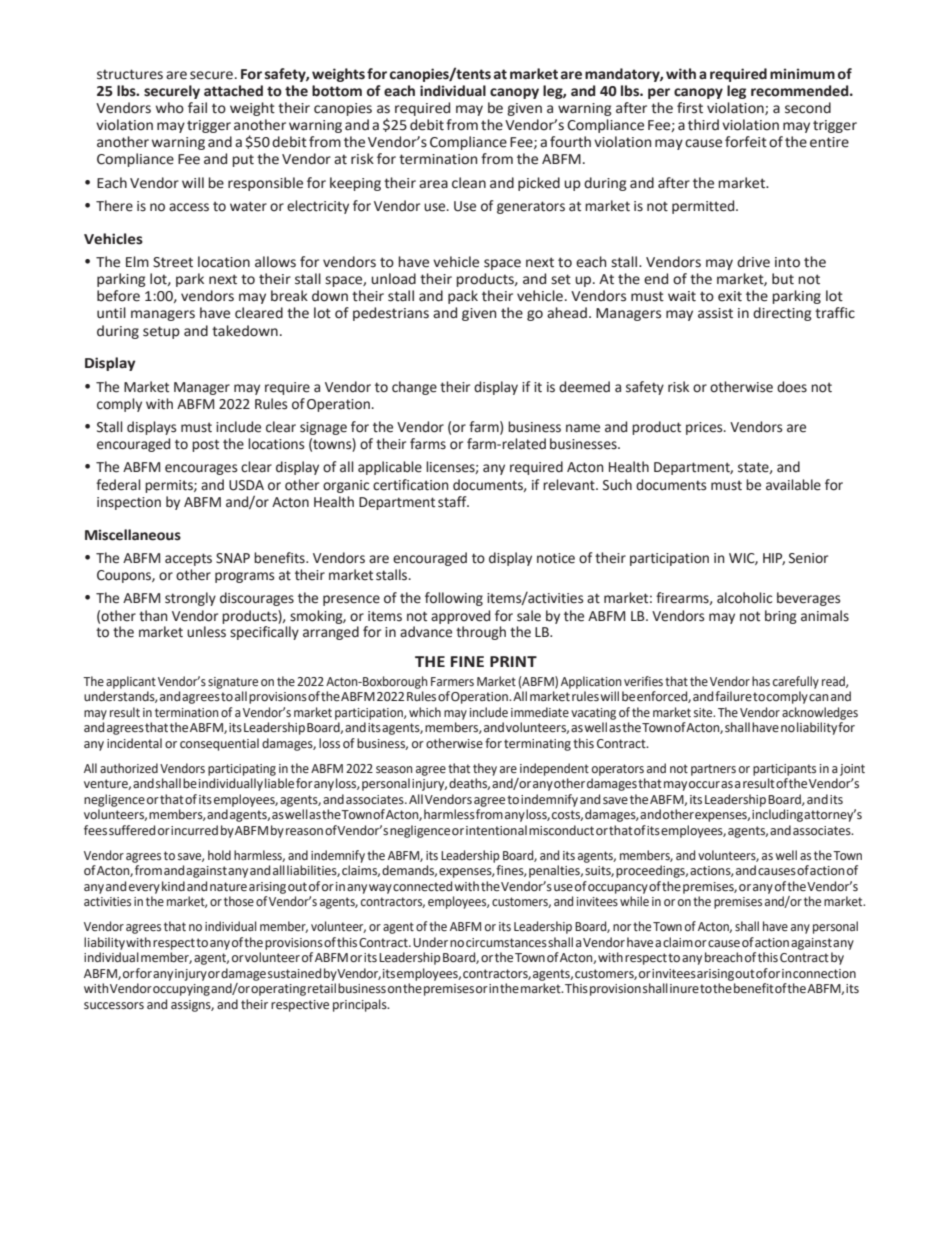 This document has width=952, height=1233. What do you see at coordinates (713, 770) in the document?
I see `partners` at bounding box center [713, 770].
